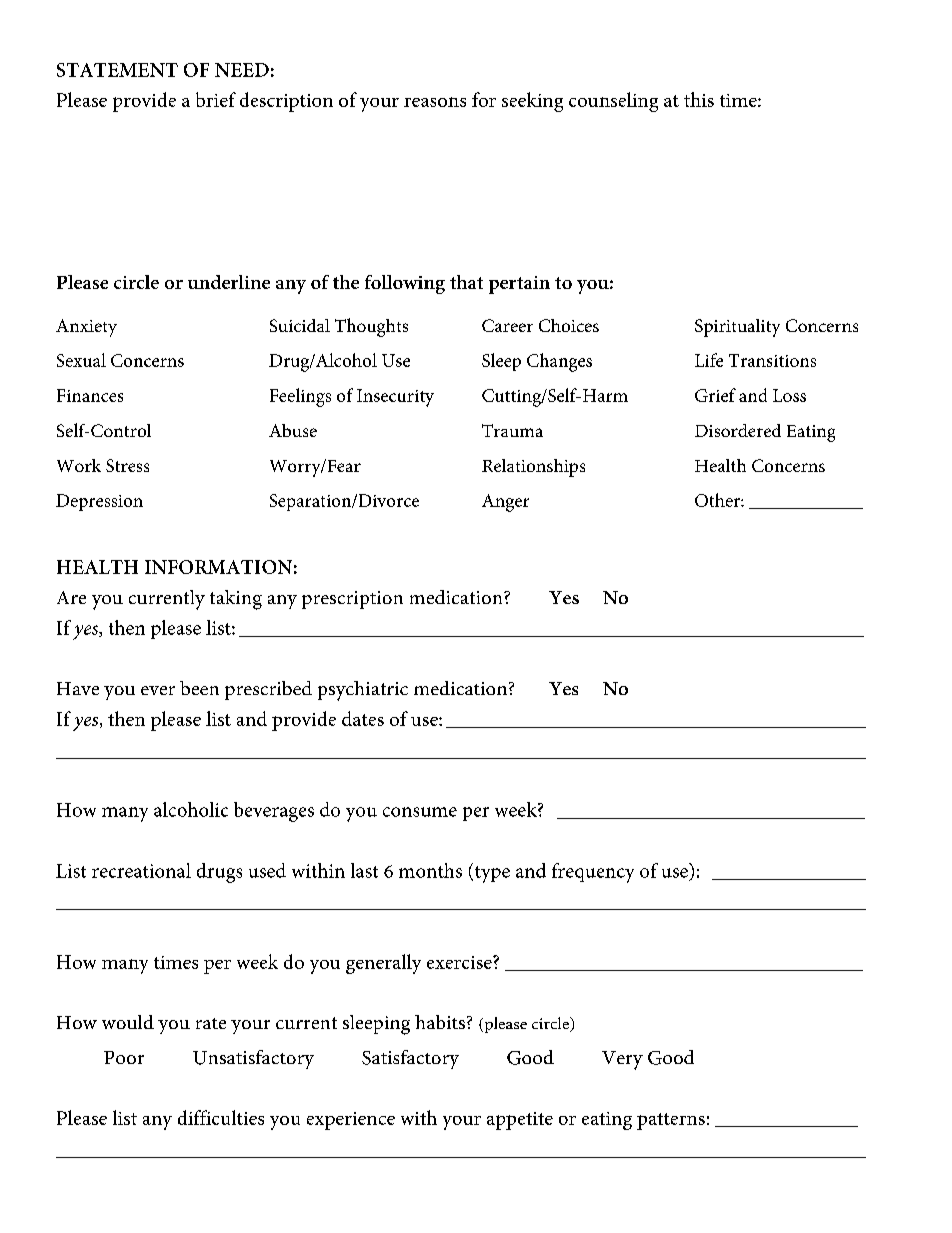 This page has height=1233, width=952. I want to click on Insecurity, so click(395, 398).
